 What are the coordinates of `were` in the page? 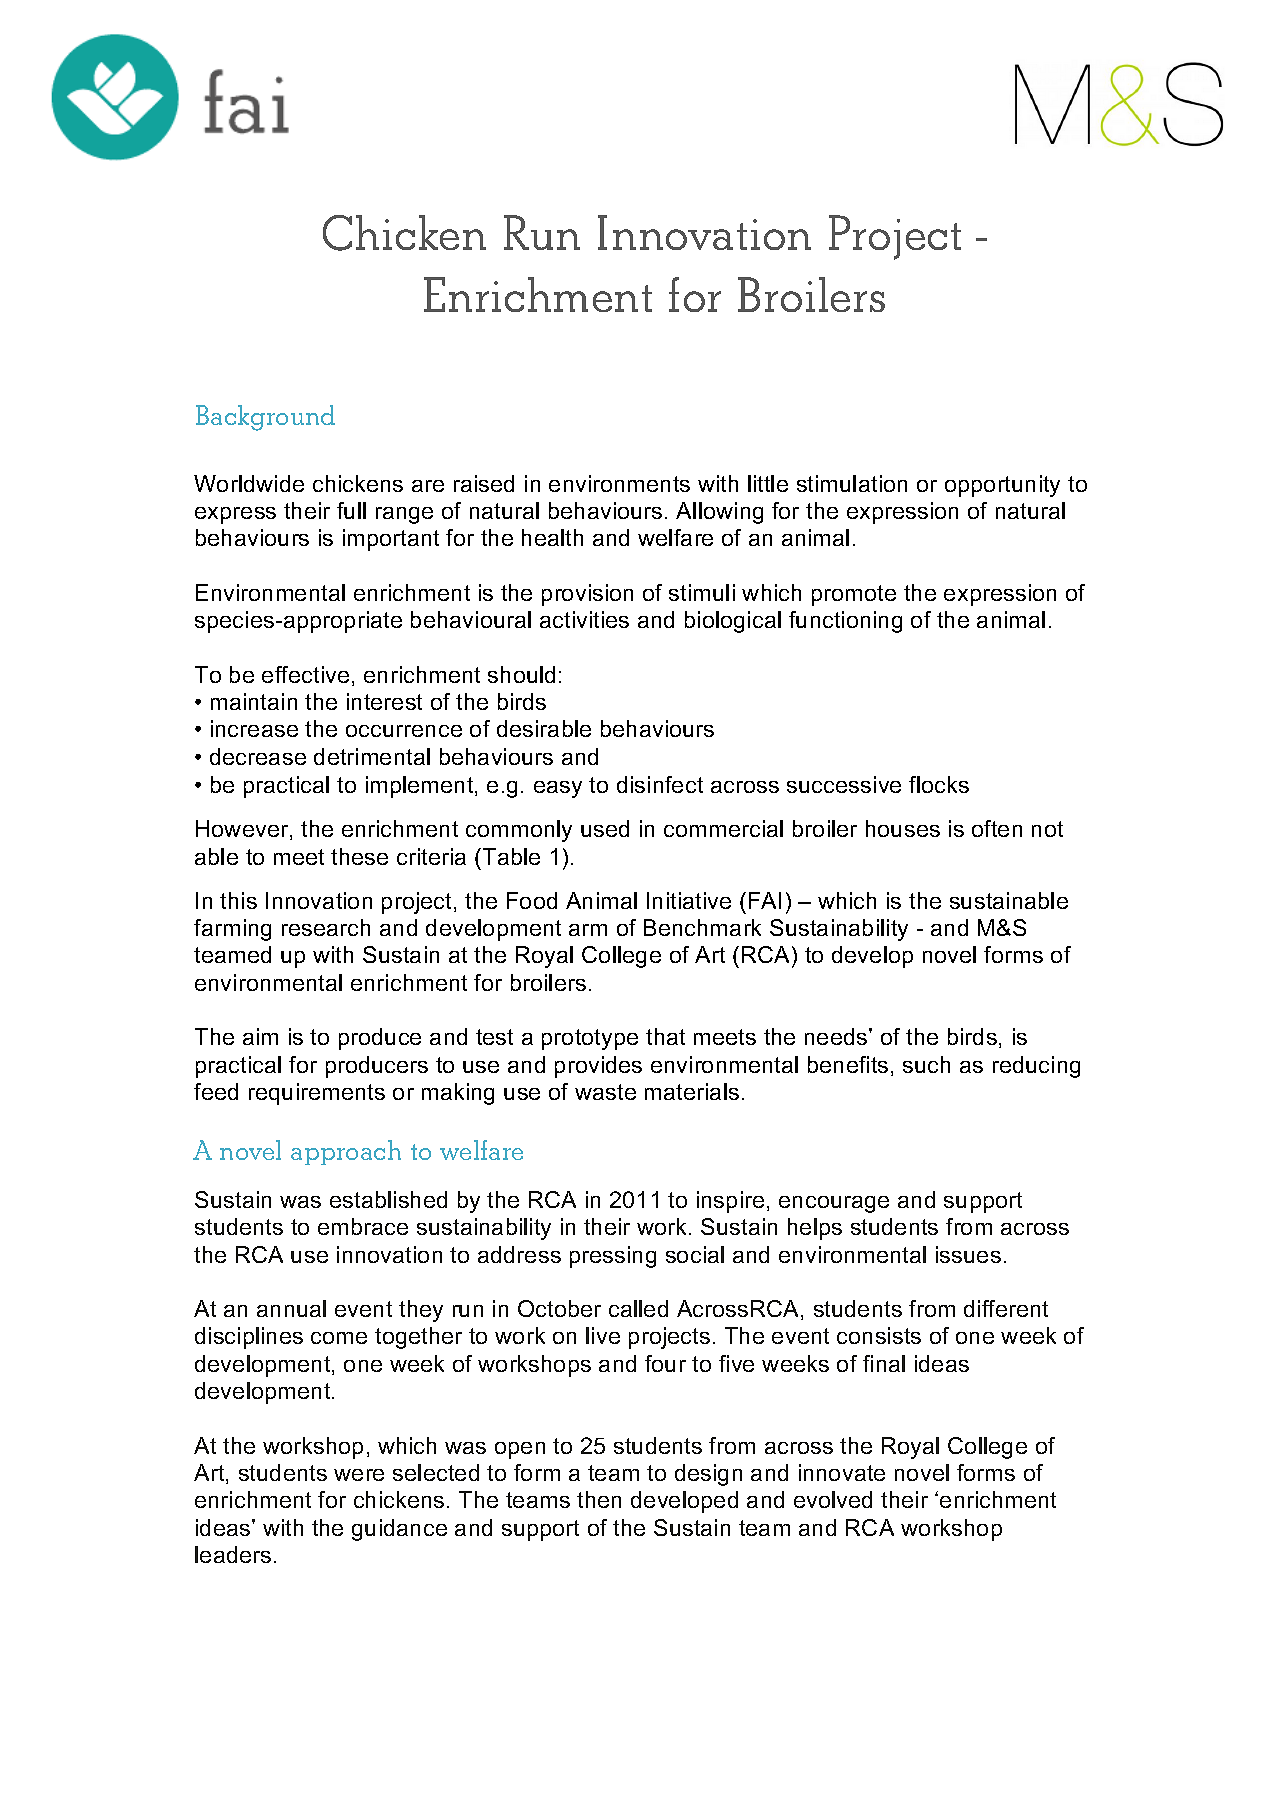 It's located at (359, 1475).
